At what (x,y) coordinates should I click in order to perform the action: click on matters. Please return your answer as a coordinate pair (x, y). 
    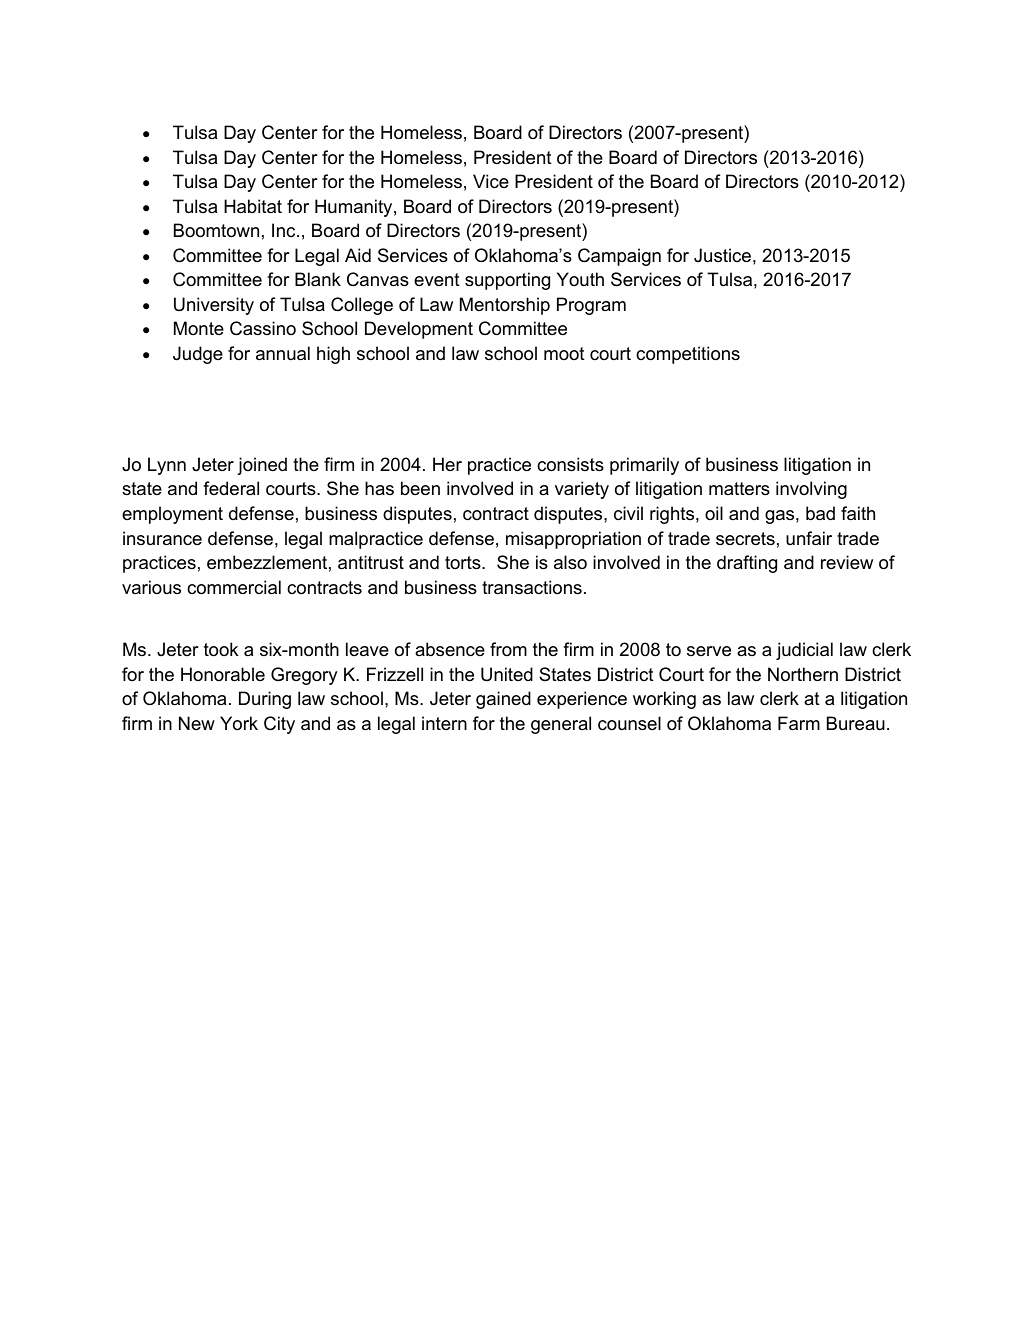
    Looking at the image, I should click on (739, 489).
